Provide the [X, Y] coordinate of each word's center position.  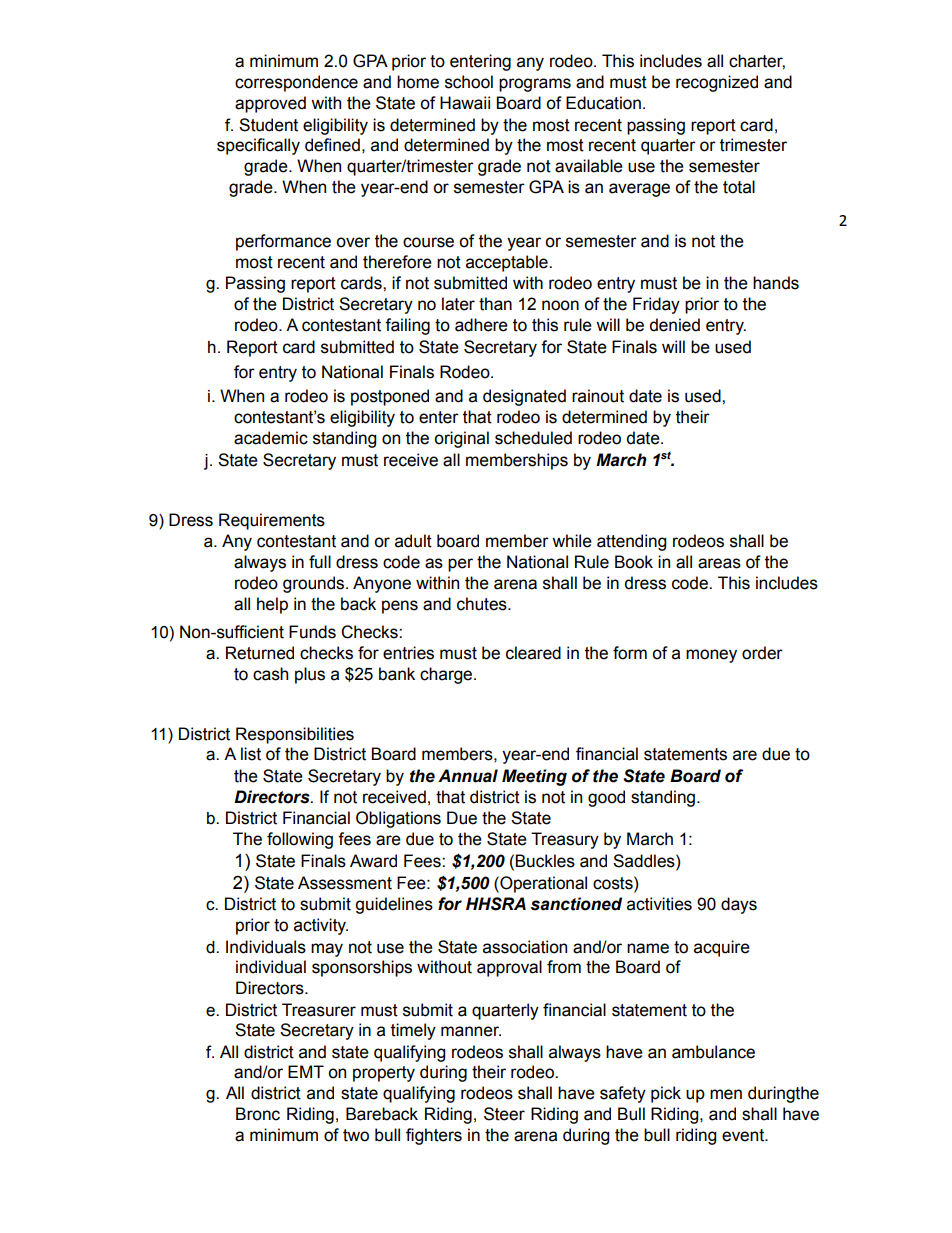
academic [271, 438]
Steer [504, 1114]
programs [535, 85]
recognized [717, 83]
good [606, 798]
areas [719, 563]
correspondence [296, 83]
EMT [306, 1071]
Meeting [534, 777]
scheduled [533, 438]
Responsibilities [295, 735]
